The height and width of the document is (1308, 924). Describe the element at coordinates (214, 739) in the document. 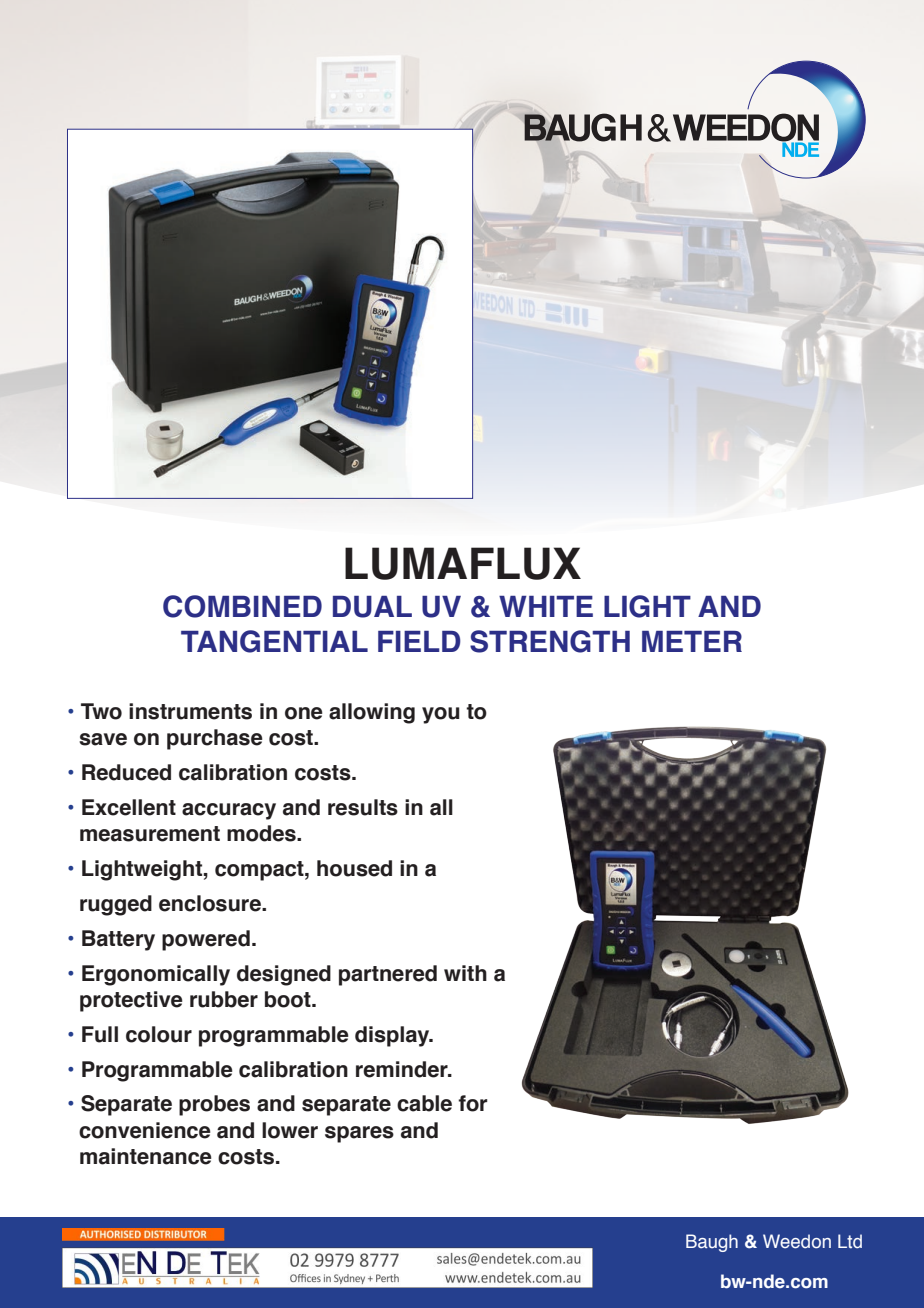

I see `purchase` at that location.
